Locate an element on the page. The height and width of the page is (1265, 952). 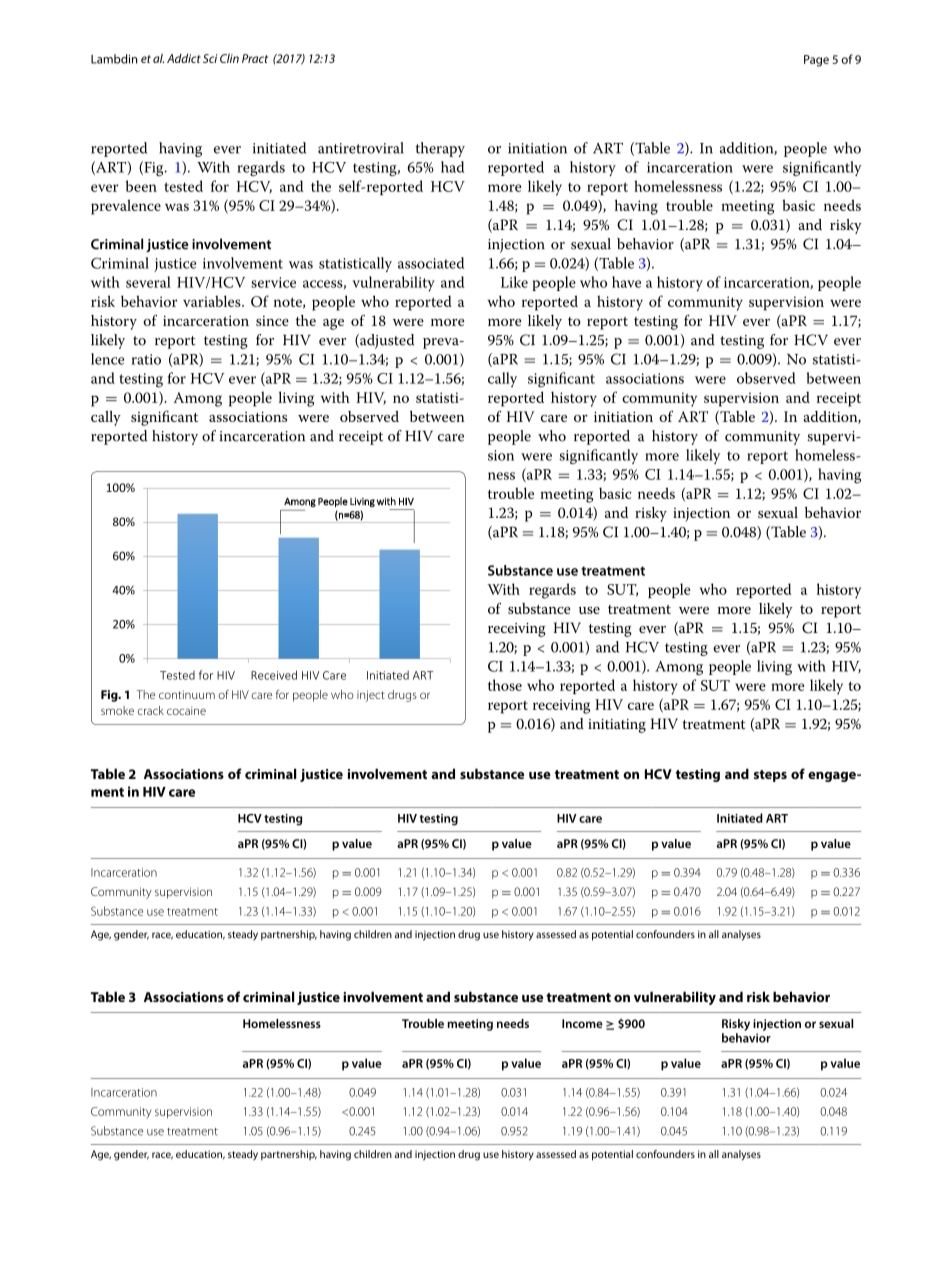
Page is located at coordinates (816, 61).
